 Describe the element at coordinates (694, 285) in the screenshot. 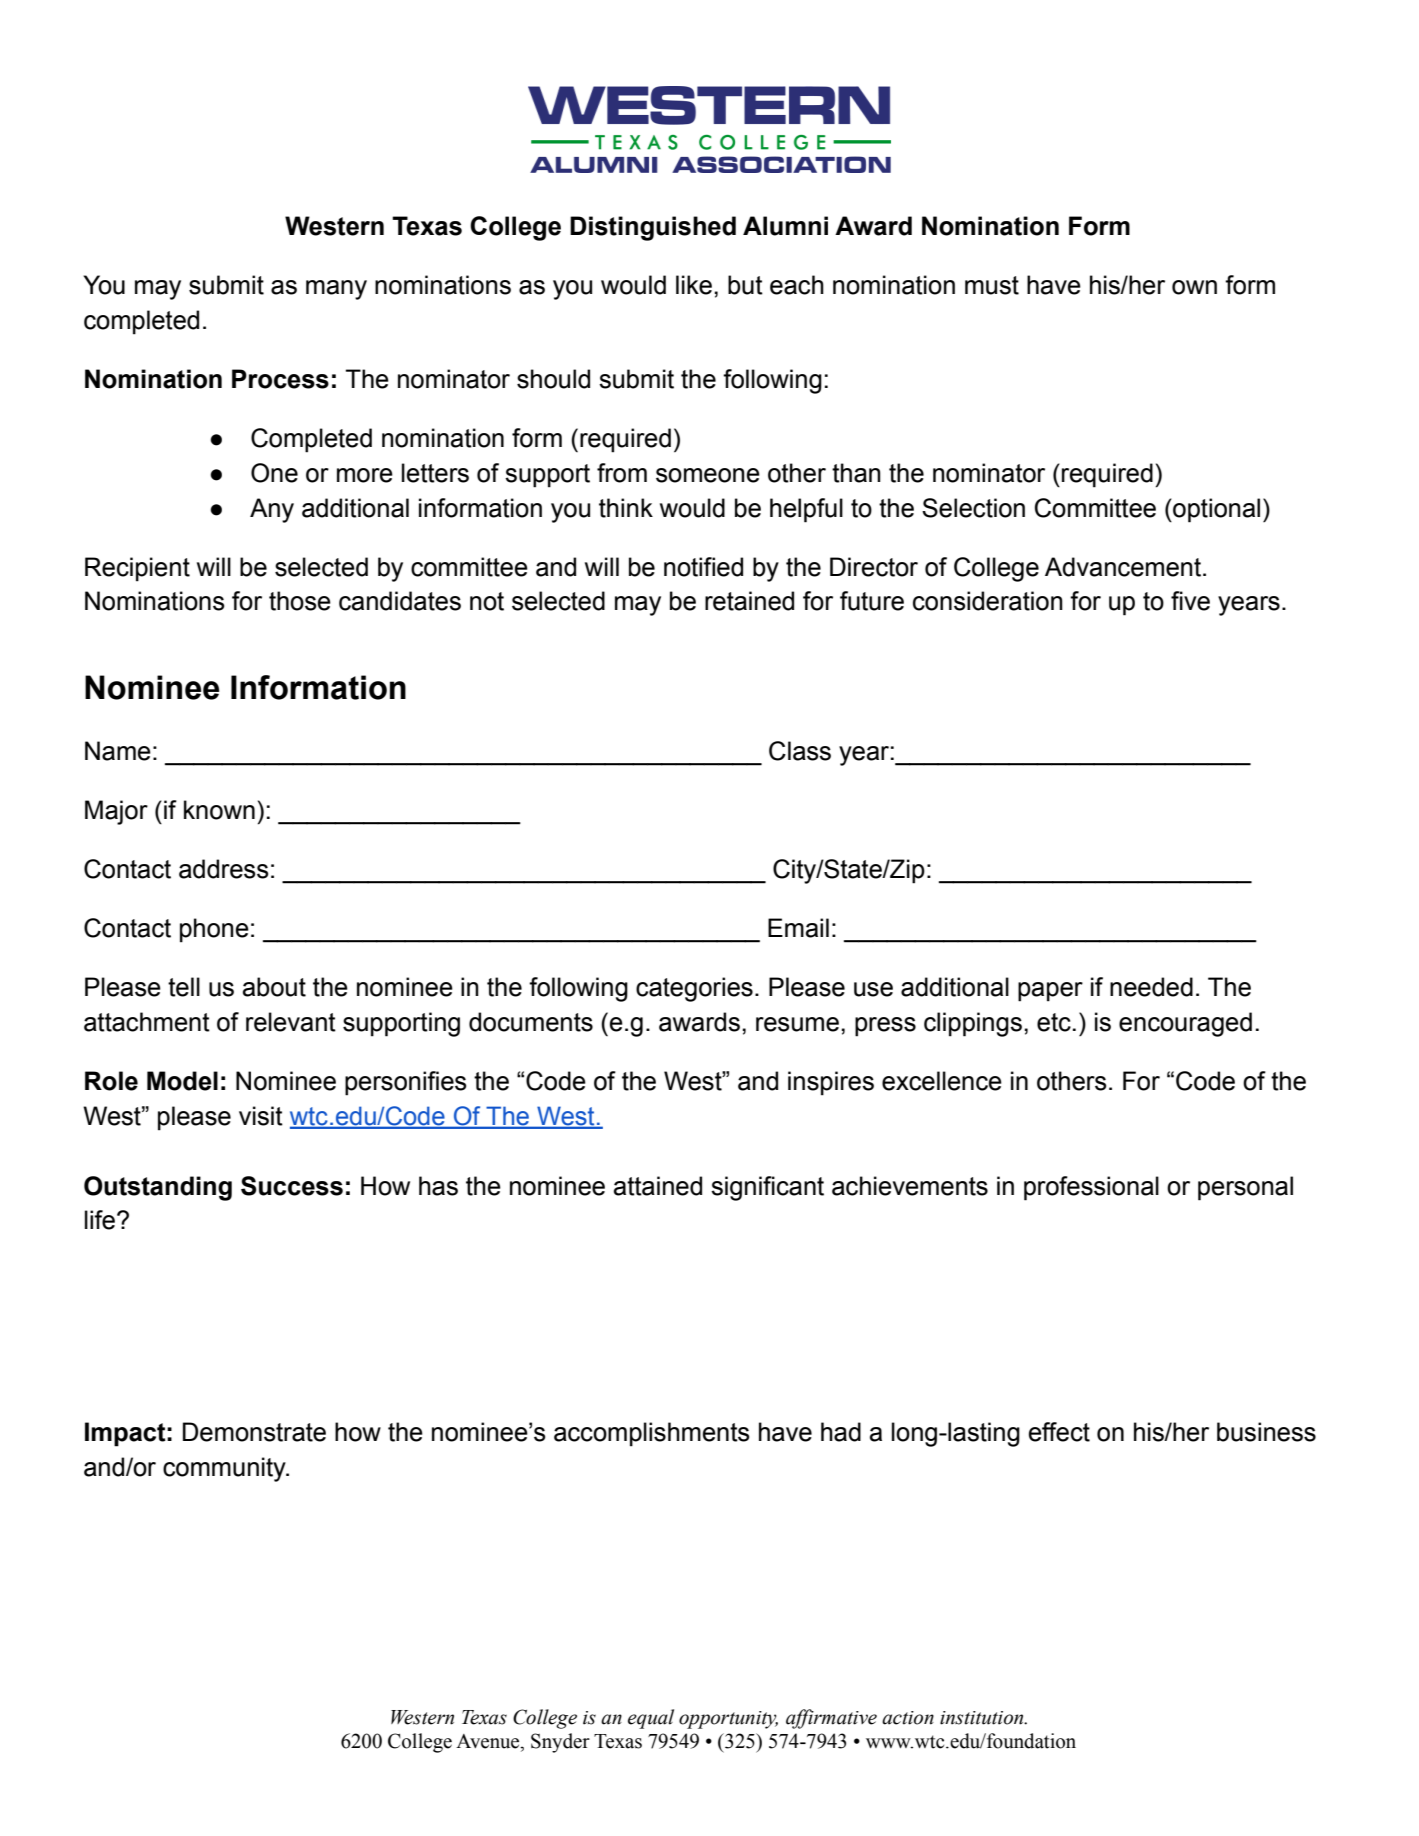

I see `like` at that location.
